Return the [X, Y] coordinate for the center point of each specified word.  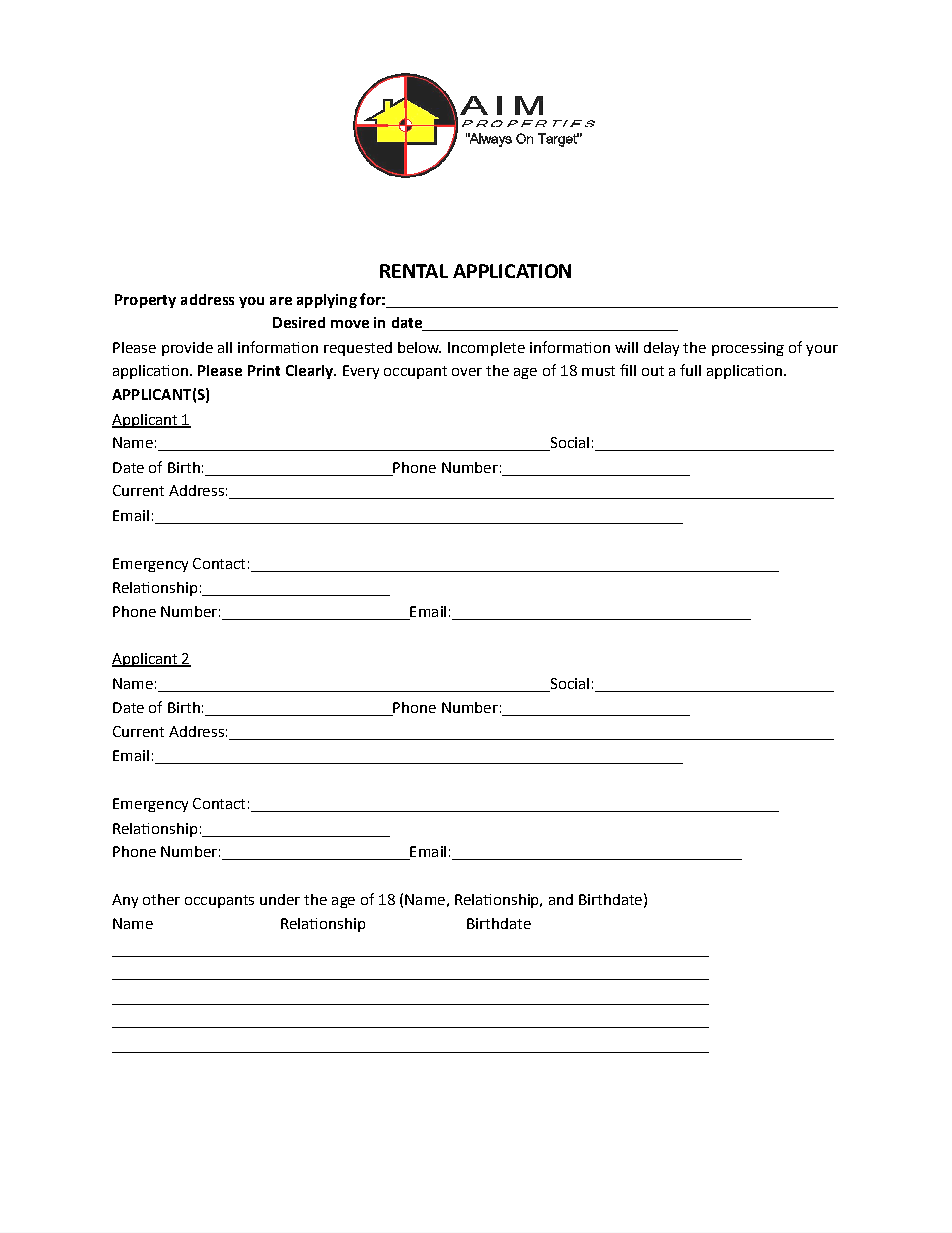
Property [145, 301]
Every [361, 372]
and [561, 899]
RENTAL [414, 271]
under [280, 899]
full [690, 370]
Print [264, 370]
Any [125, 901]
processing [748, 349]
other [161, 899]
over [467, 372]
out [653, 371]
